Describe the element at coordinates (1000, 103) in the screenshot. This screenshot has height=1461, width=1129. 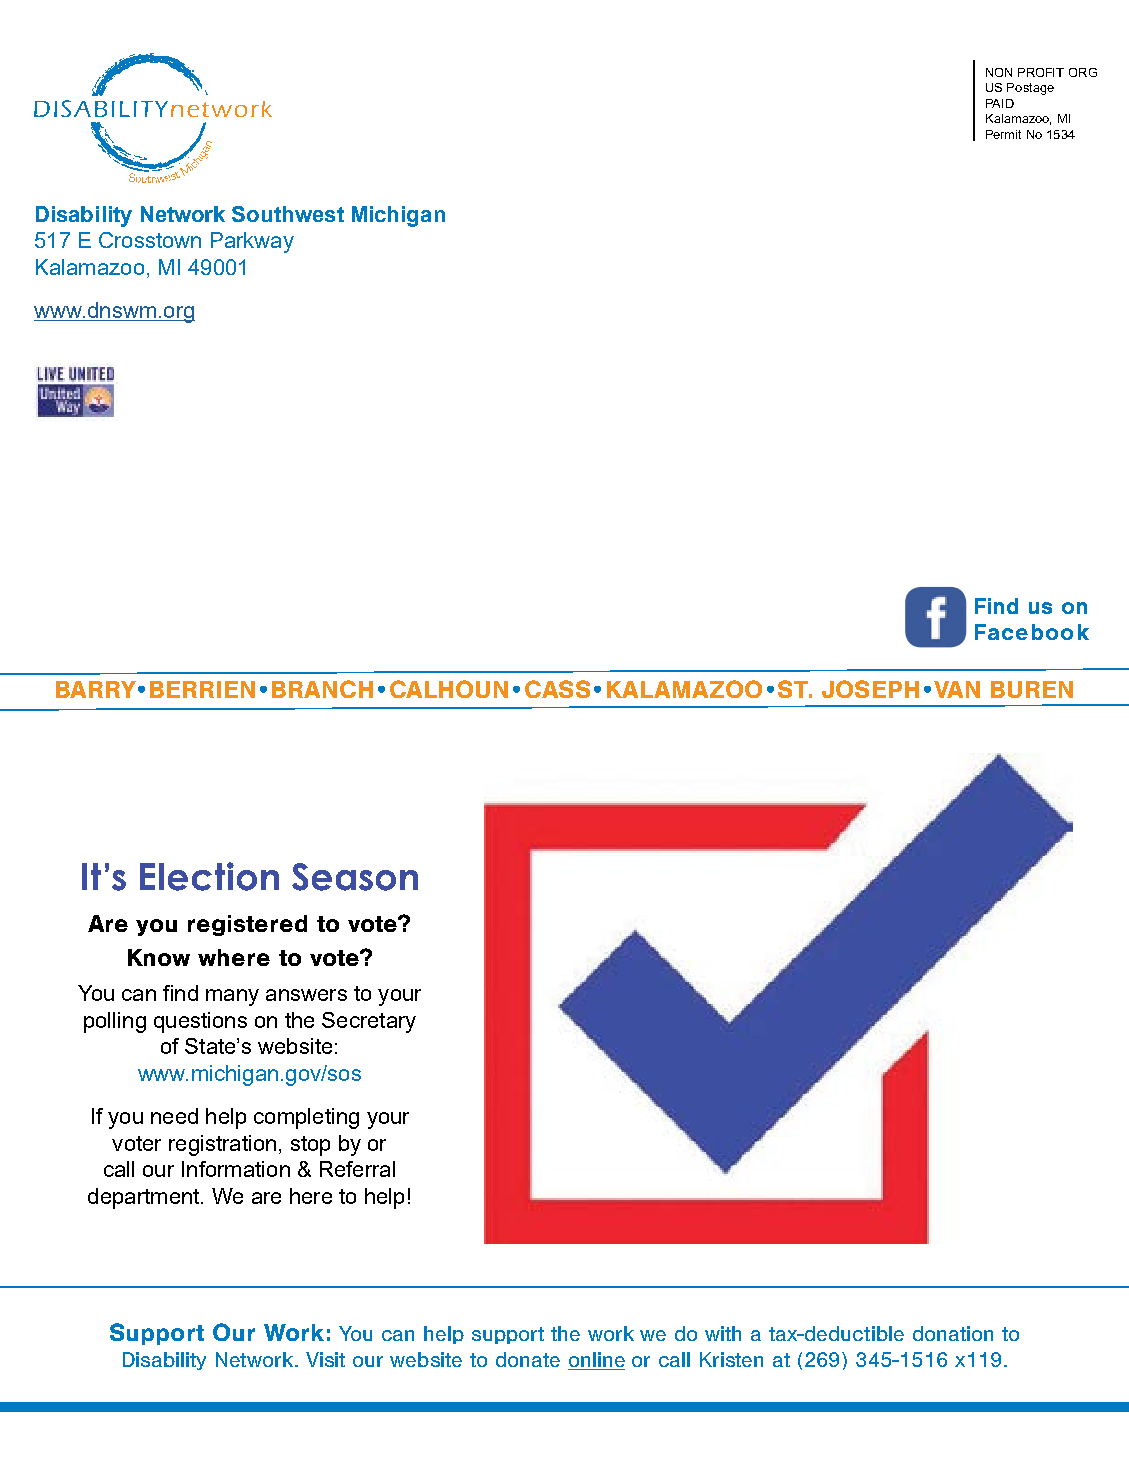
I see `PAID` at that location.
